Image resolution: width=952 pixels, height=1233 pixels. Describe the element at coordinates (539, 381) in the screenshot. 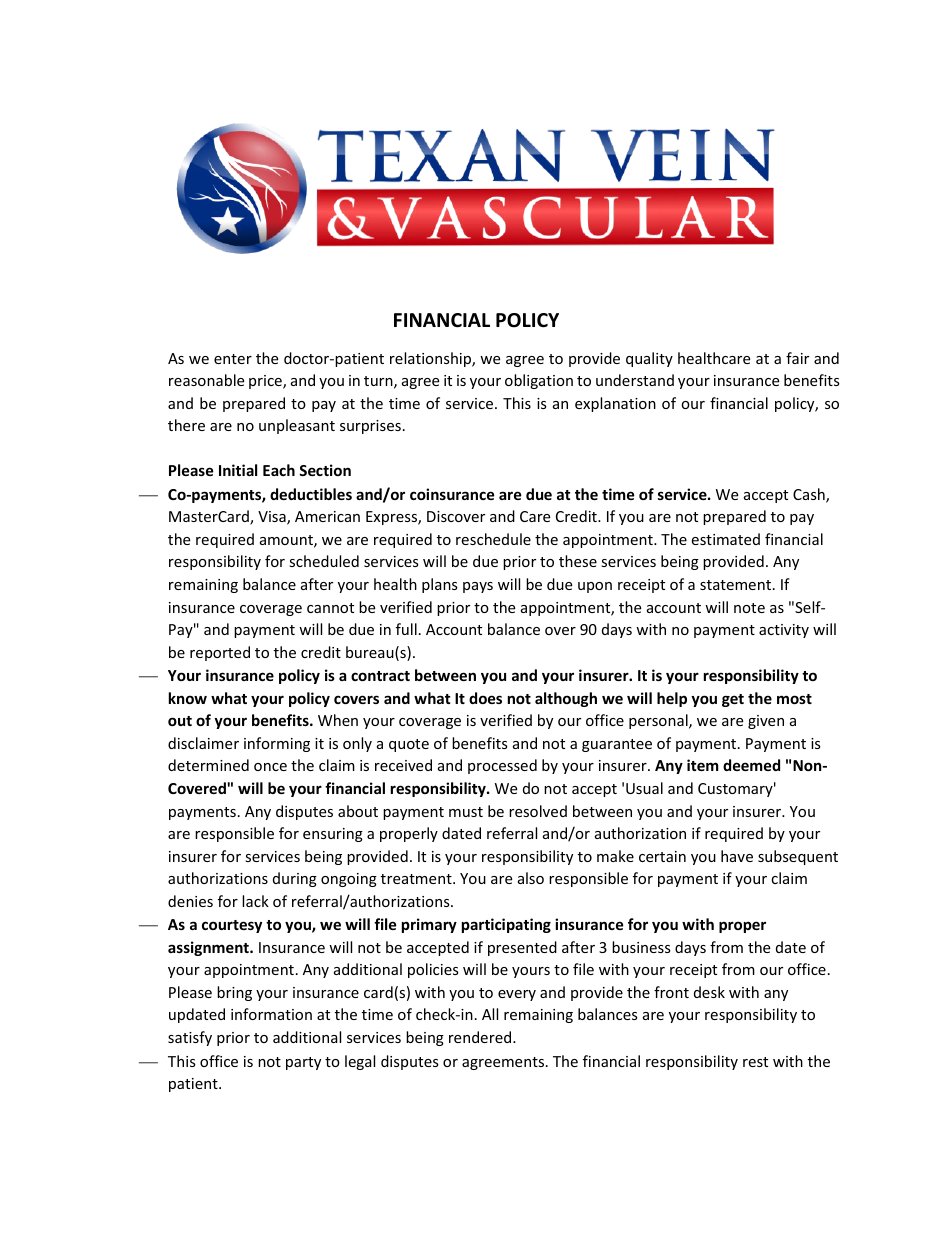

I see `obligation` at that location.
